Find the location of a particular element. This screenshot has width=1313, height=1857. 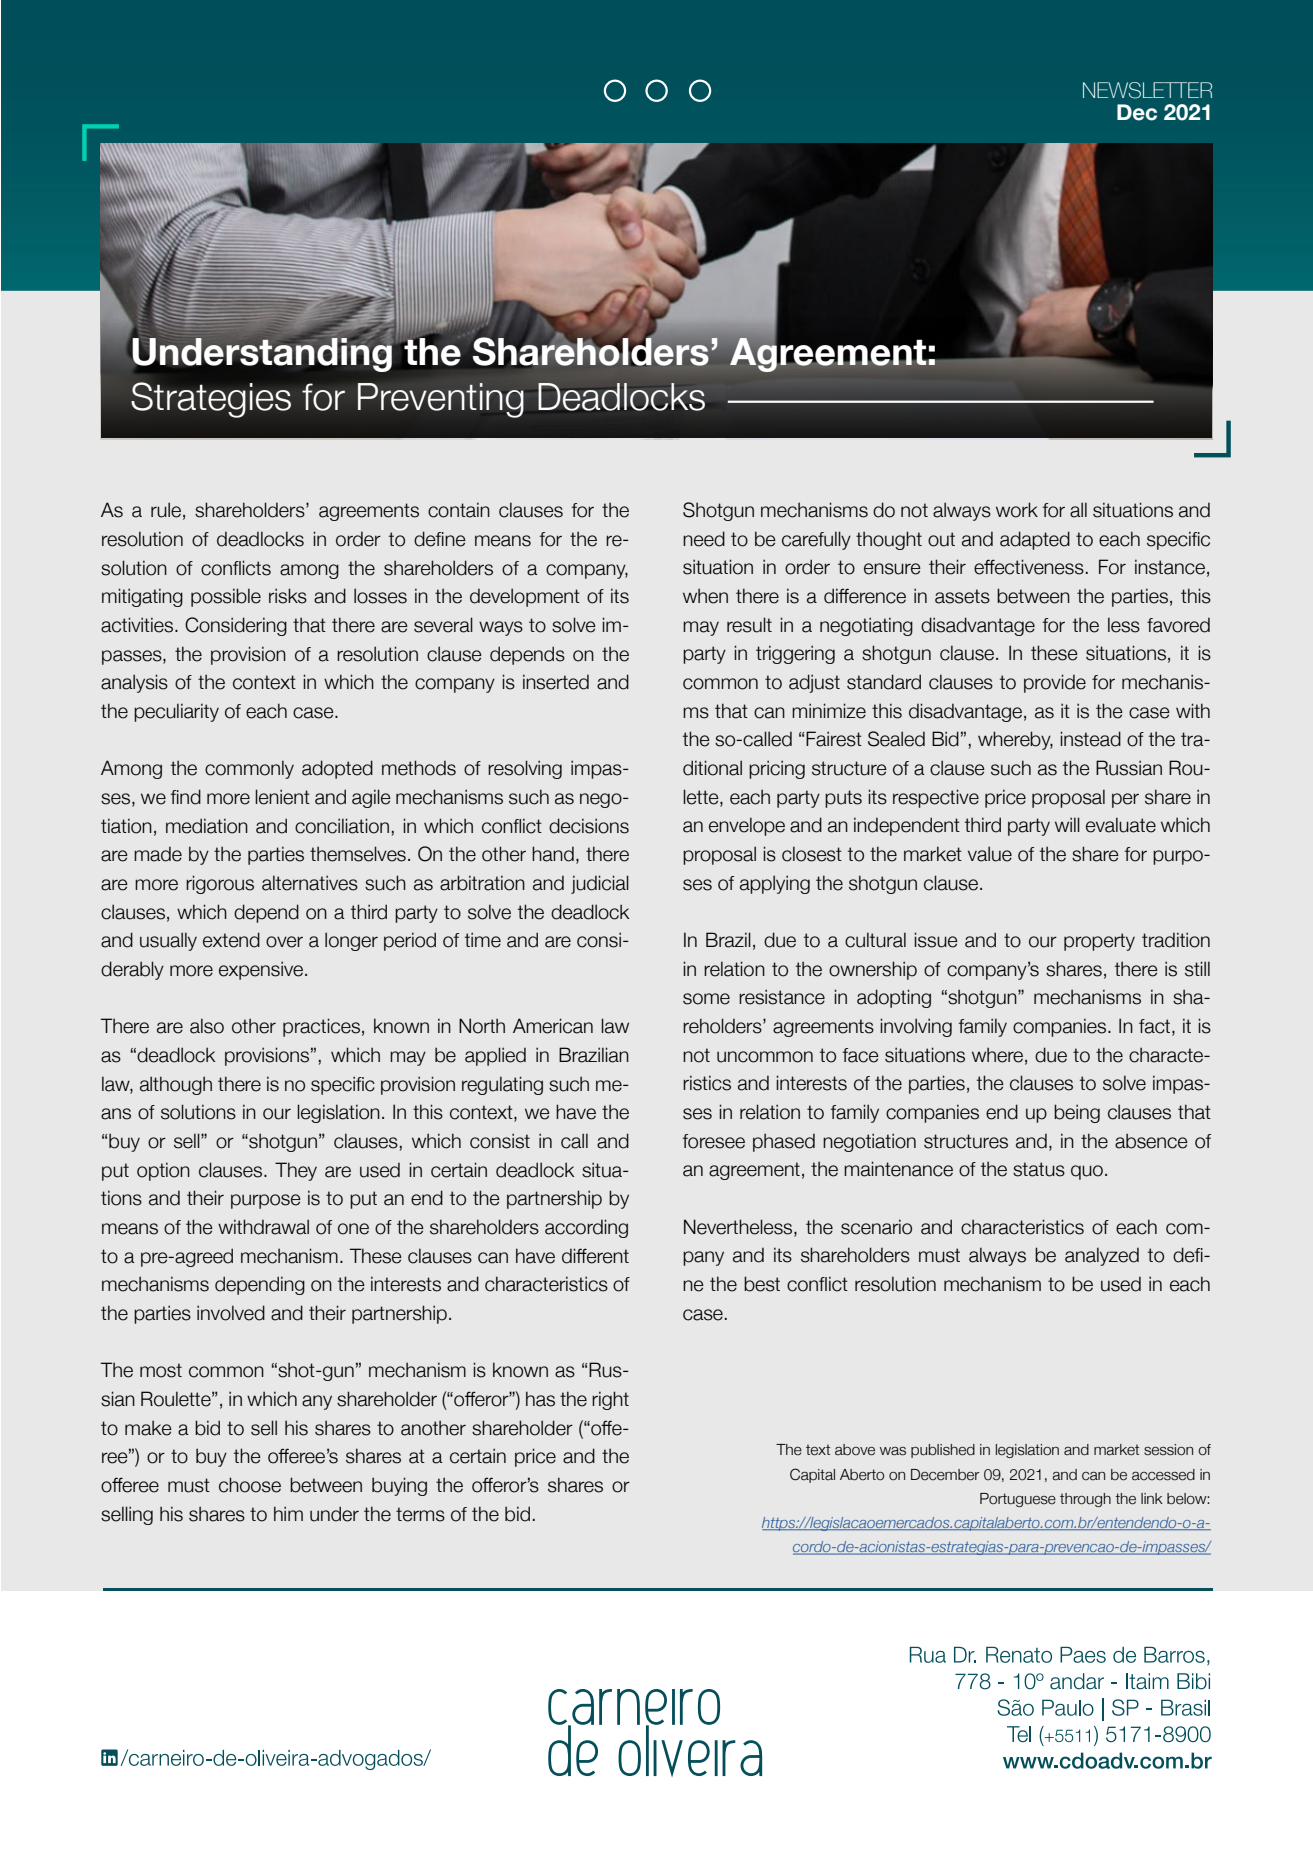

They is located at coordinates (296, 1171).
